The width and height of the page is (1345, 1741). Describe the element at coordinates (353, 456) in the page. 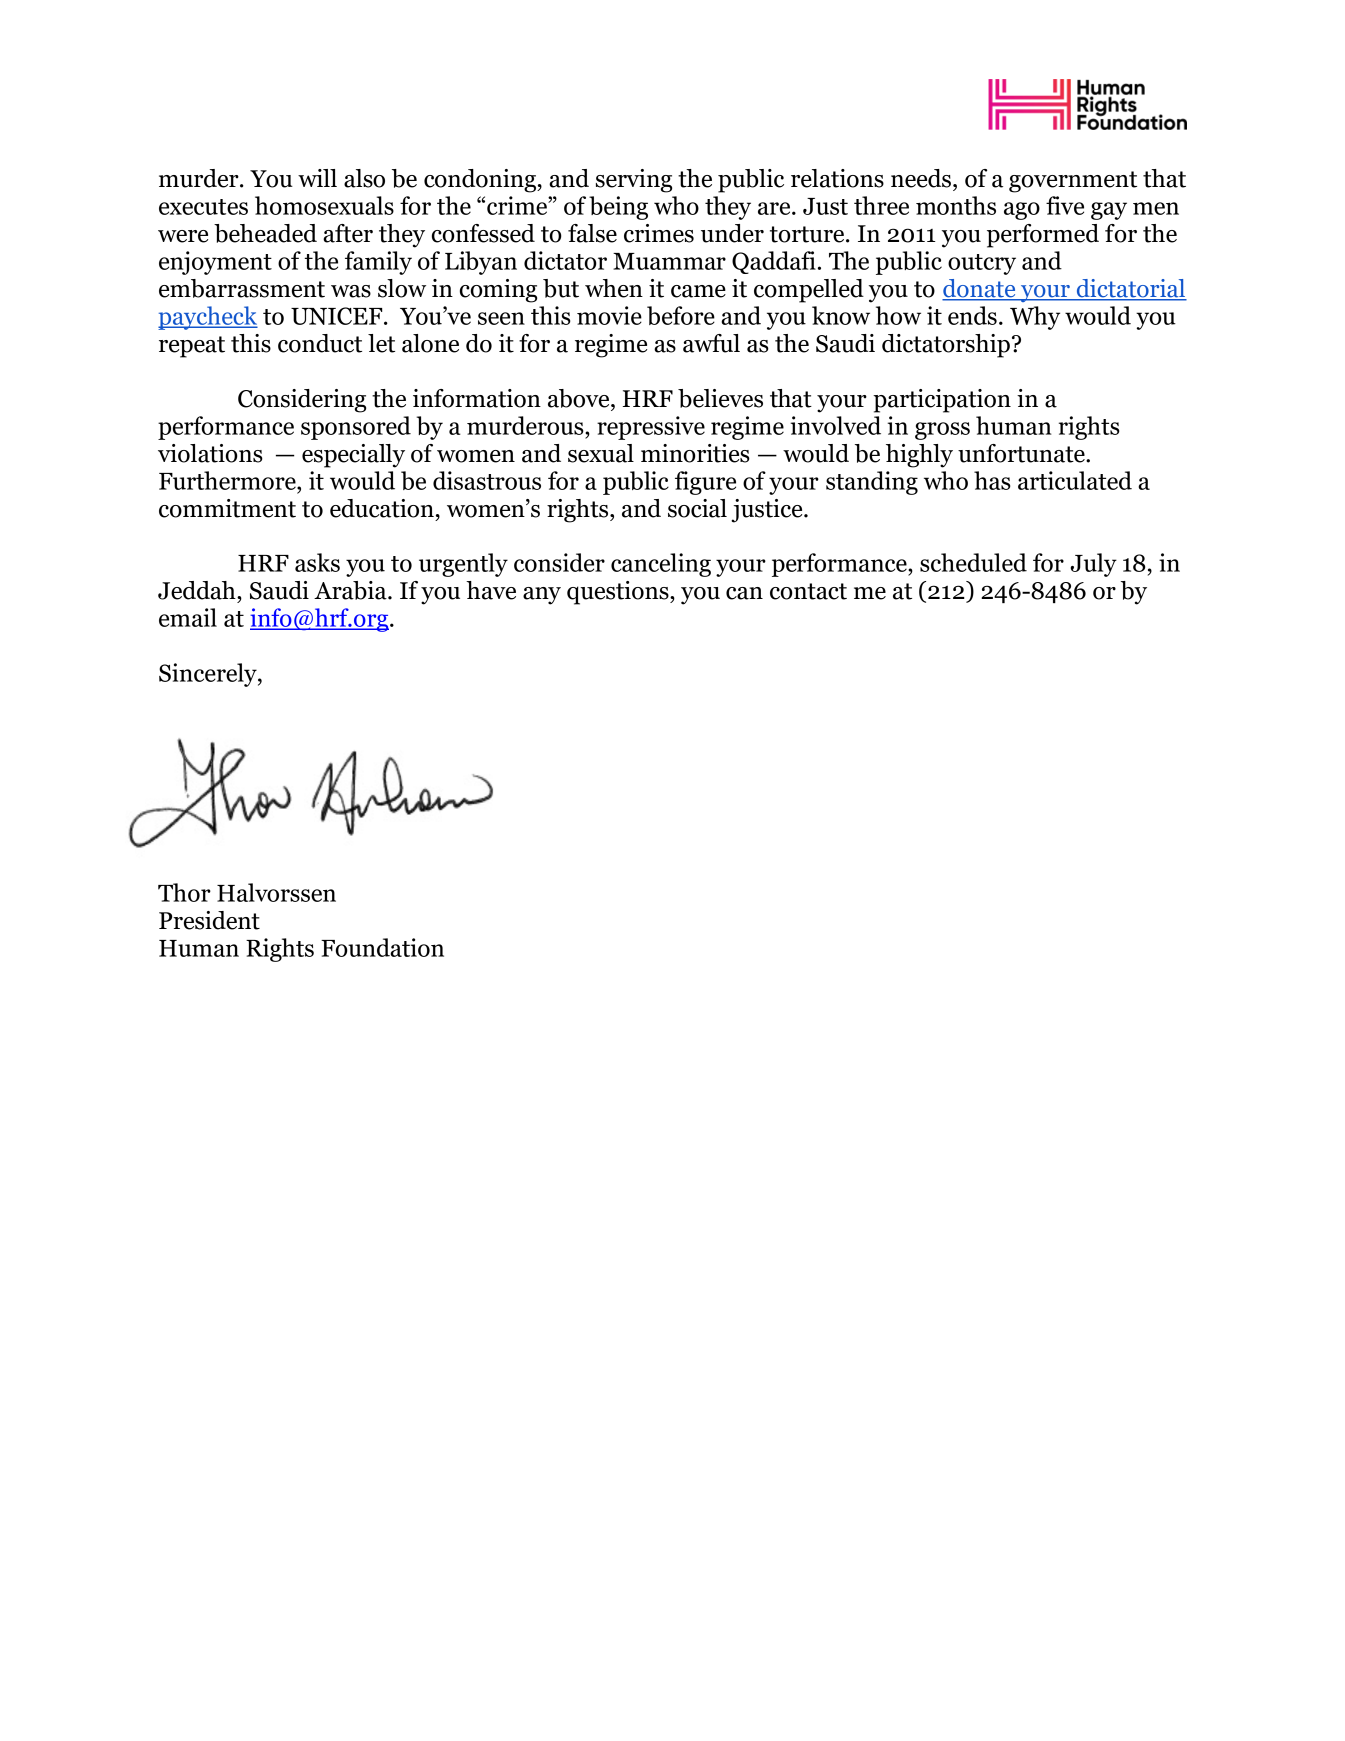

I see `especially` at that location.
